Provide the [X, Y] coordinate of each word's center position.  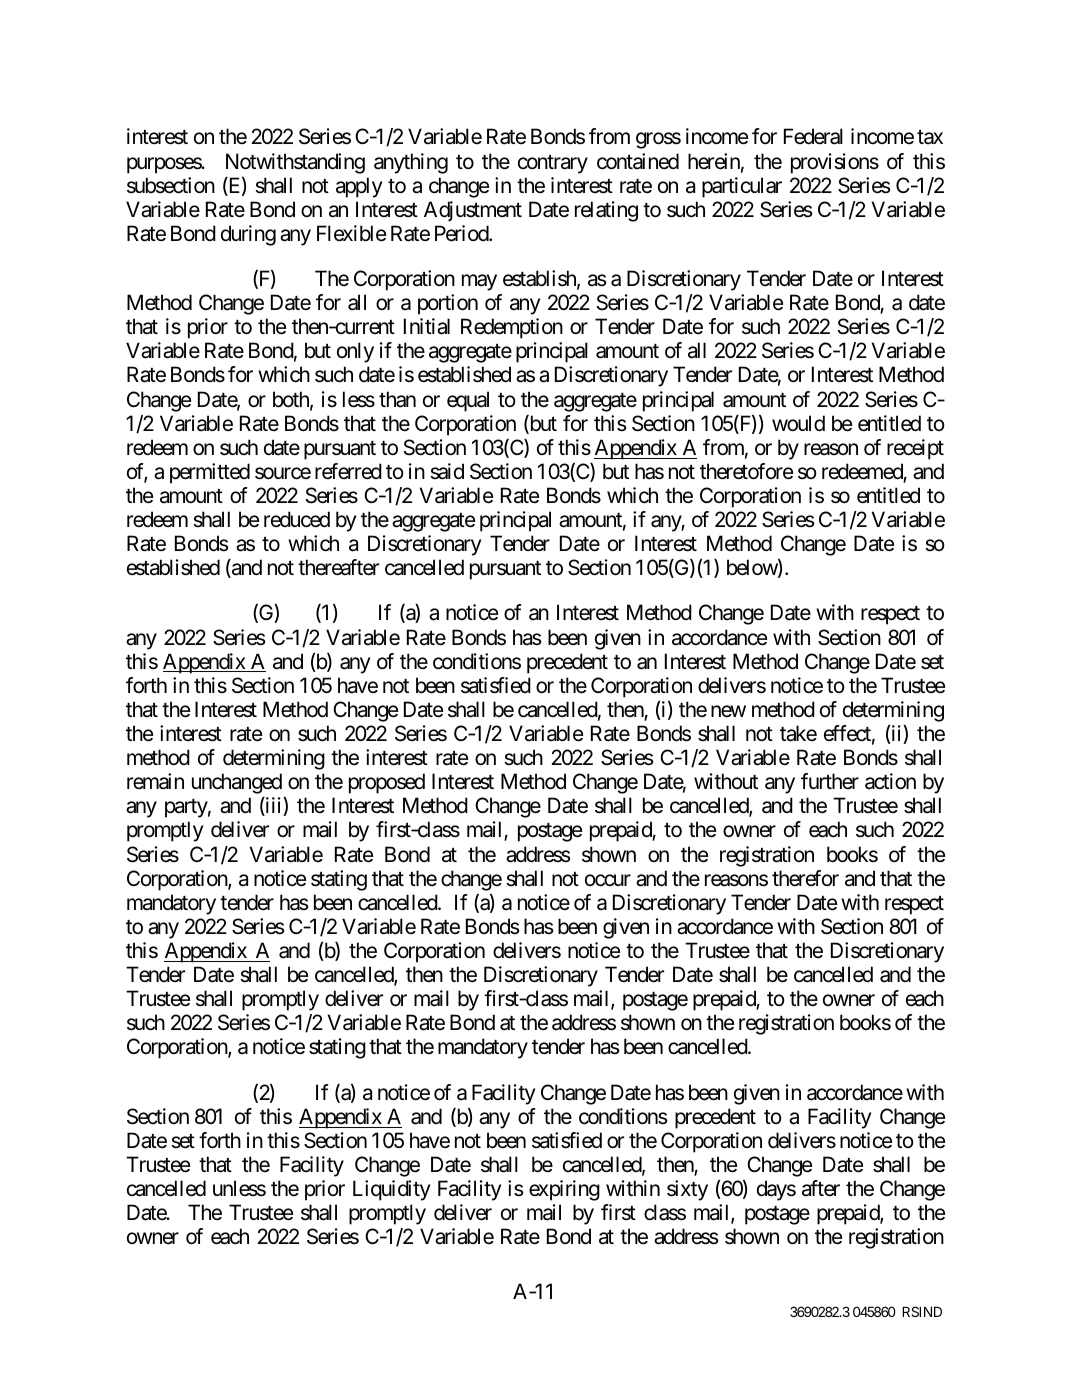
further [830, 781]
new [728, 711]
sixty [687, 1190]
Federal [813, 136]
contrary [553, 164]
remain [155, 781]
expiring [564, 1190]
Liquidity [391, 1190]
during [248, 235]
